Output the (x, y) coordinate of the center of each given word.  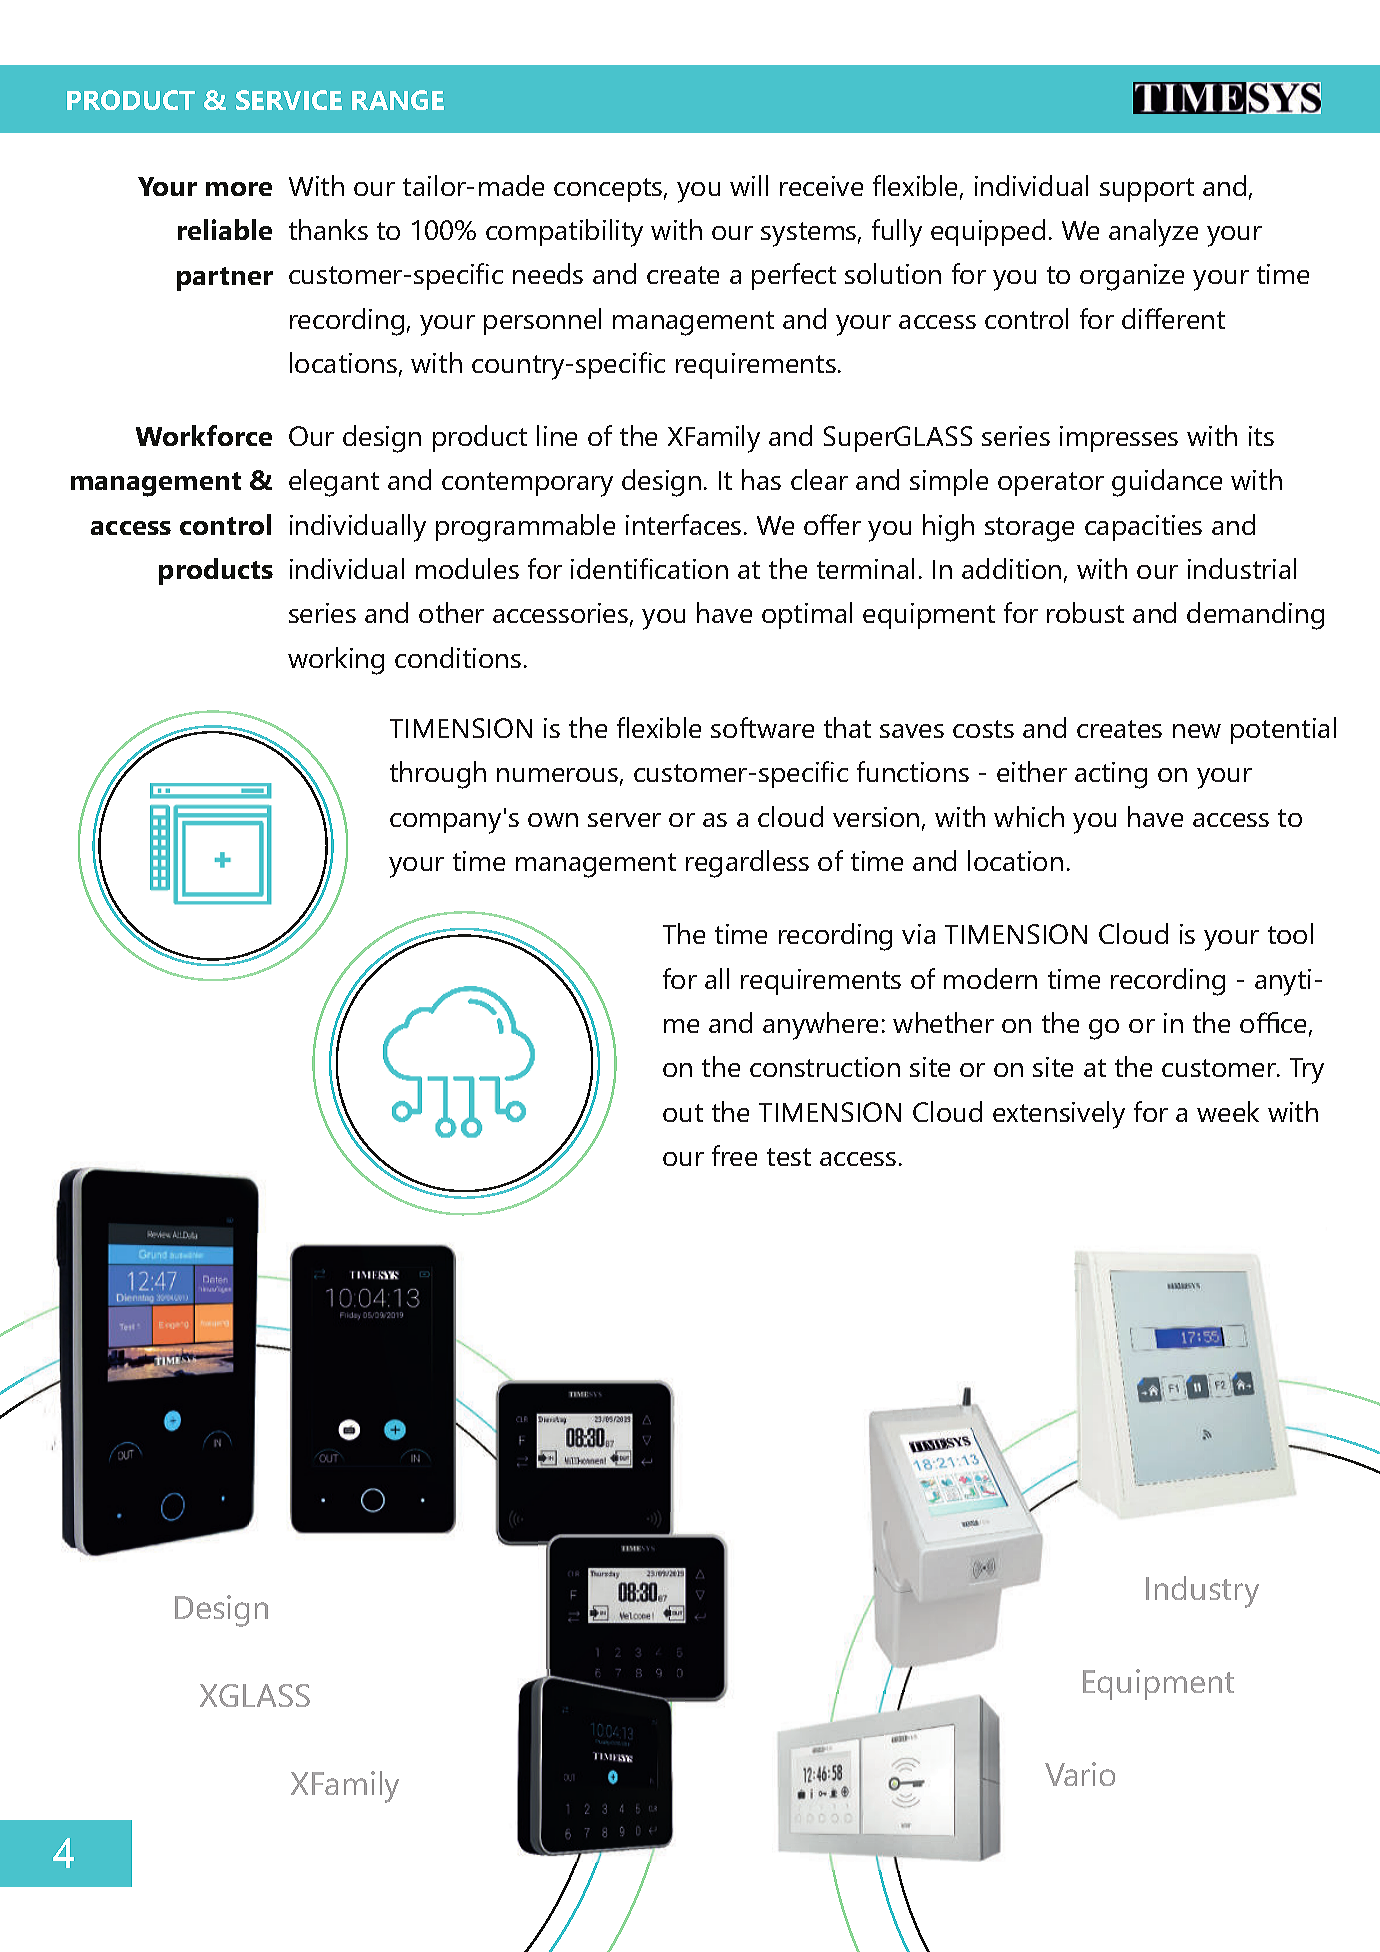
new (1197, 731)
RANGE (398, 100)
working (336, 661)
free (734, 1155)
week (1228, 1111)
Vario (1080, 1774)
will (749, 185)
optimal (807, 615)
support (1147, 190)
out (683, 1113)
